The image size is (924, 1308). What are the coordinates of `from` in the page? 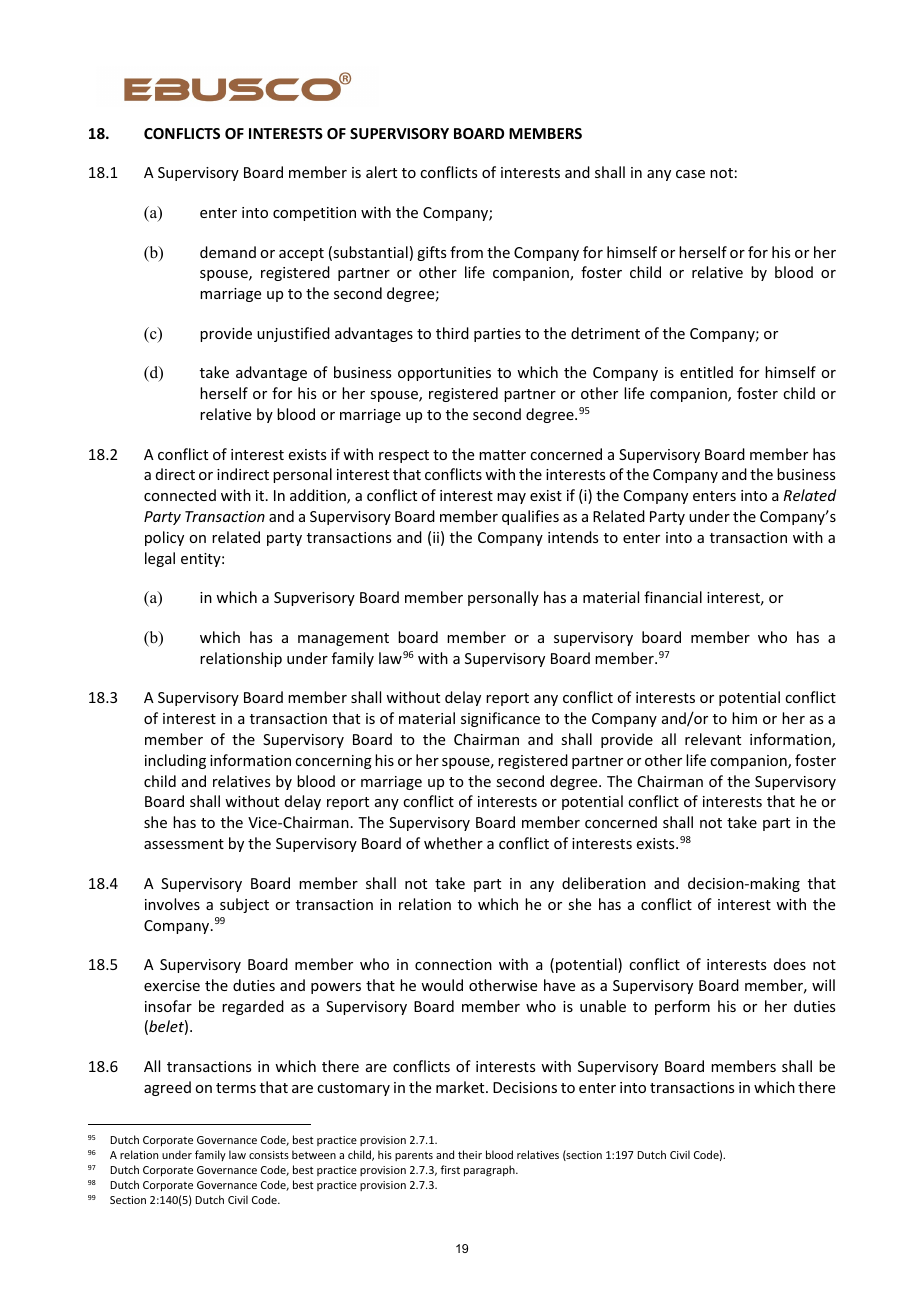 It's located at (466, 252).
